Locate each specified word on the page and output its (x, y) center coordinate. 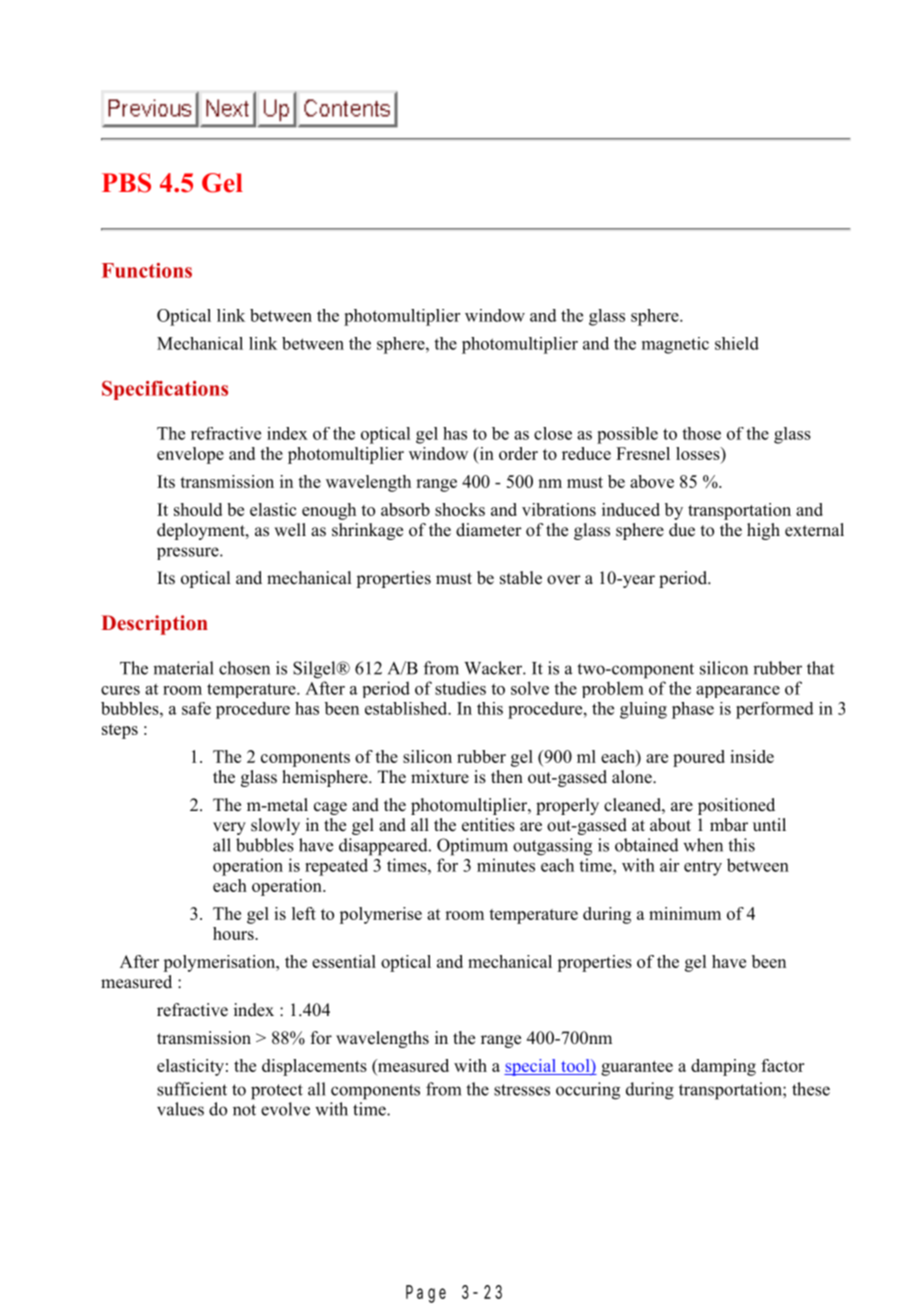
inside (752, 756)
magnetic (675, 345)
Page (426, 1294)
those (701, 433)
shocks (460, 509)
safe (196, 708)
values (180, 1109)
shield (737, 343)
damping (723, 1067)
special (531, 1067)
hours (234, 933)
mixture (440, 777)
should (198, 509)
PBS (126, 183)
